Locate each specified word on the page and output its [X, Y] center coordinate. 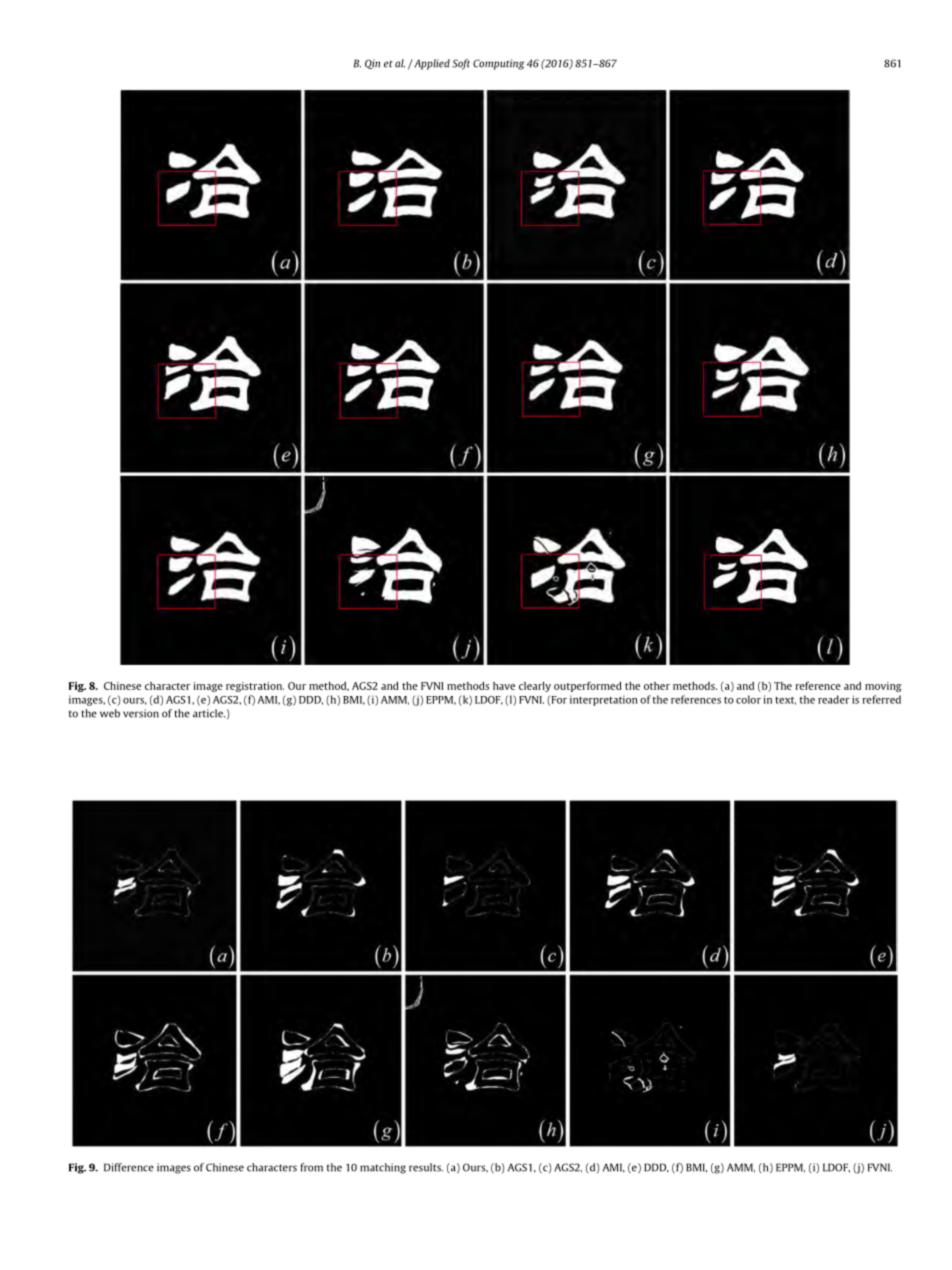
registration [255, 687]
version [141, 713]
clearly [535, 687]
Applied [431, 64]
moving [883, 687]
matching [383, 1168]
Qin [372, 64]
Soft [461, 64]
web [110, 713]
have [504, 686]
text [785, 701]
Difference [129, 1167]
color [748, 699]
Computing [498, 64]
